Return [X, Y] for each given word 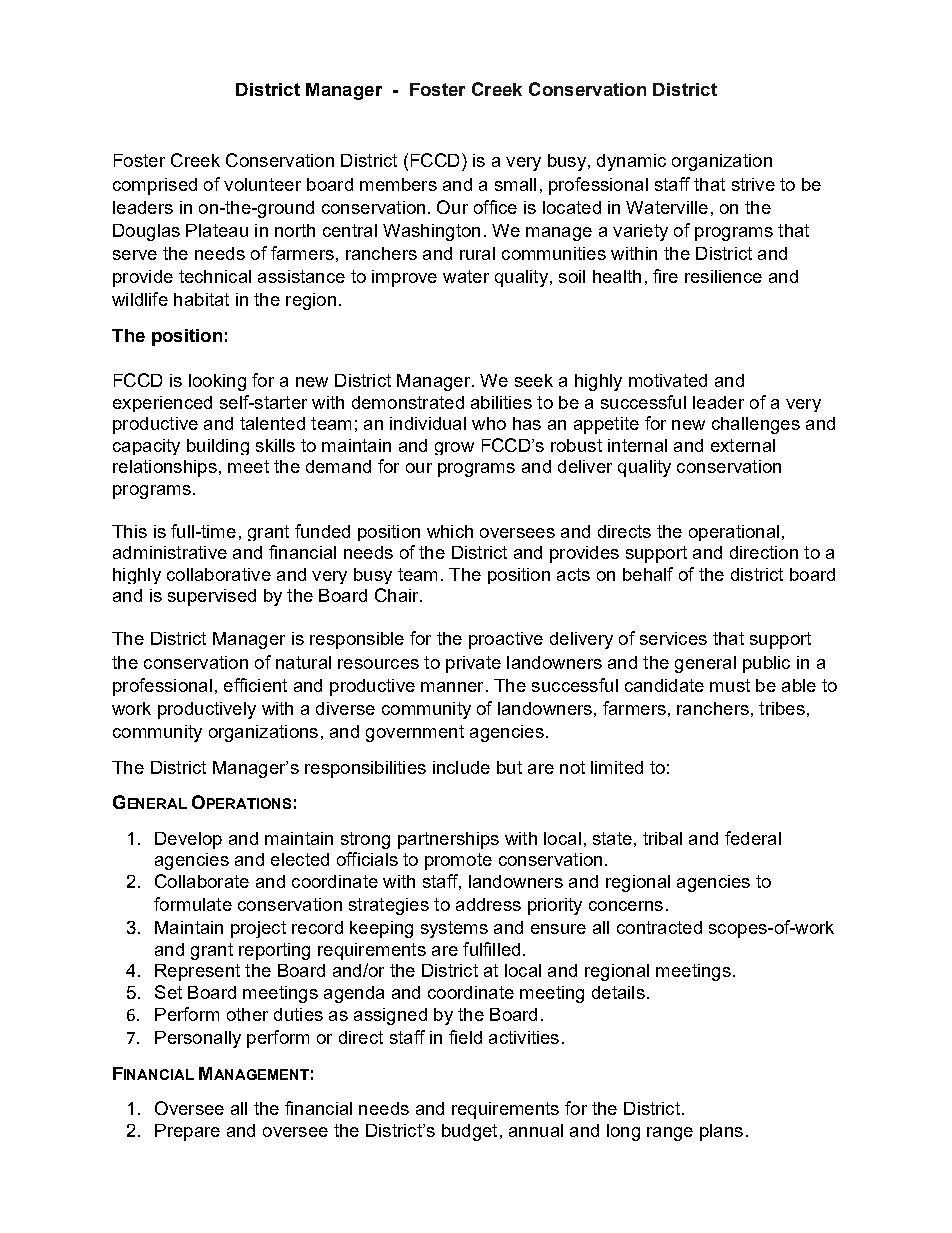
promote [458, 861]
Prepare [187, 1132]
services [673, 638]
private [473, 664]
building [218, 447]
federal [753, 838]
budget [469, 1132]
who [489, 423]
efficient [255, 685]
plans [721, 1132]
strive [753, 184]
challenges [756, 425]
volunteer [262, 184]
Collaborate [202, 881]
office [495, 207]
